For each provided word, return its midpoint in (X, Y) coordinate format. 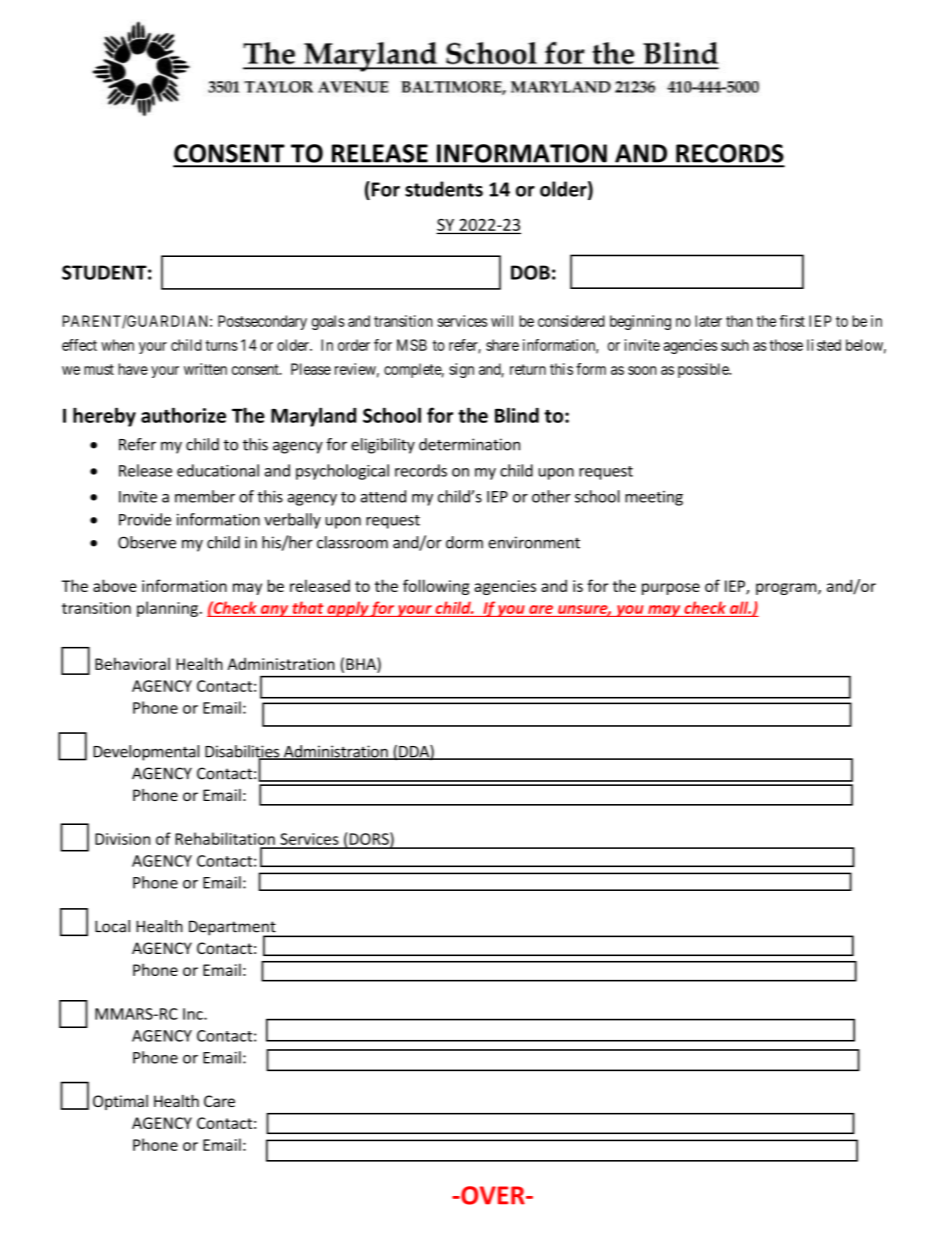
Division (122, 839)
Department (233, 929)
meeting (654, 498)
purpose (671, 589)
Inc (194, 1014)
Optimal (120, 1102)
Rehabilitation (225, 838)
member (205, 496)
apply (347, 609)
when (117, 345)
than (739, 321)
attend (383, 496)
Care (219, 1101)
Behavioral (132, 663)
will (502, 321)
